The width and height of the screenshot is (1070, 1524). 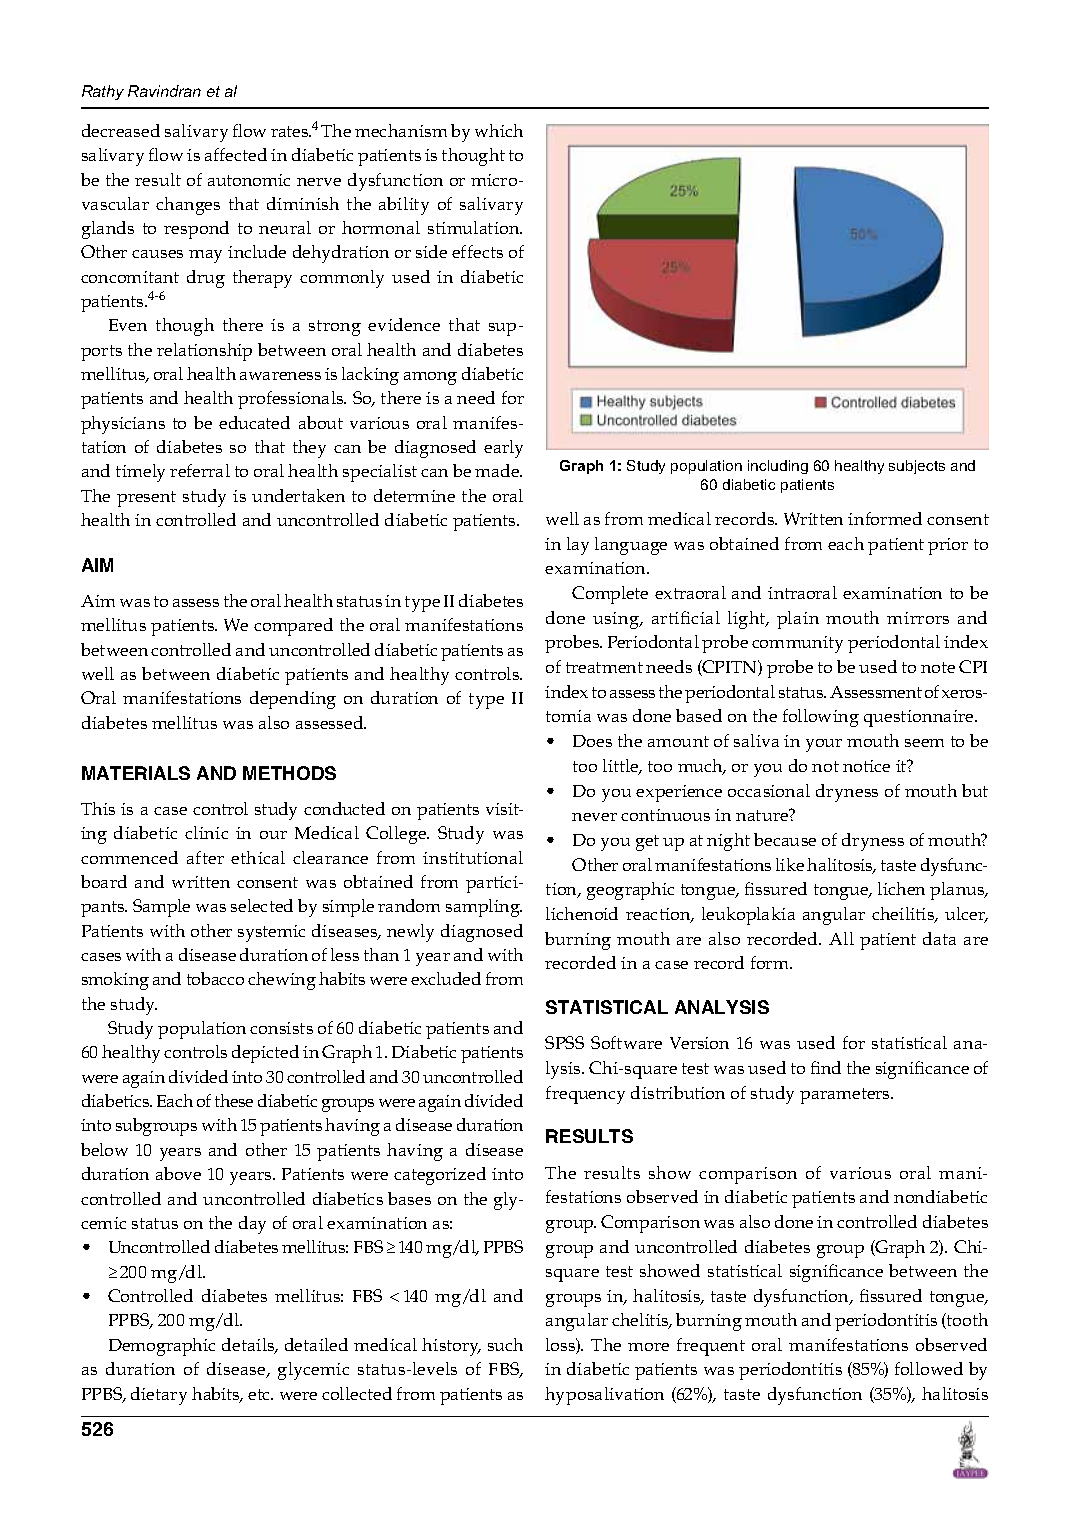 What do you see at coordinates (159, 1396) in the screenshot?
I see `dietary` at bounding box center [159, 1396].
